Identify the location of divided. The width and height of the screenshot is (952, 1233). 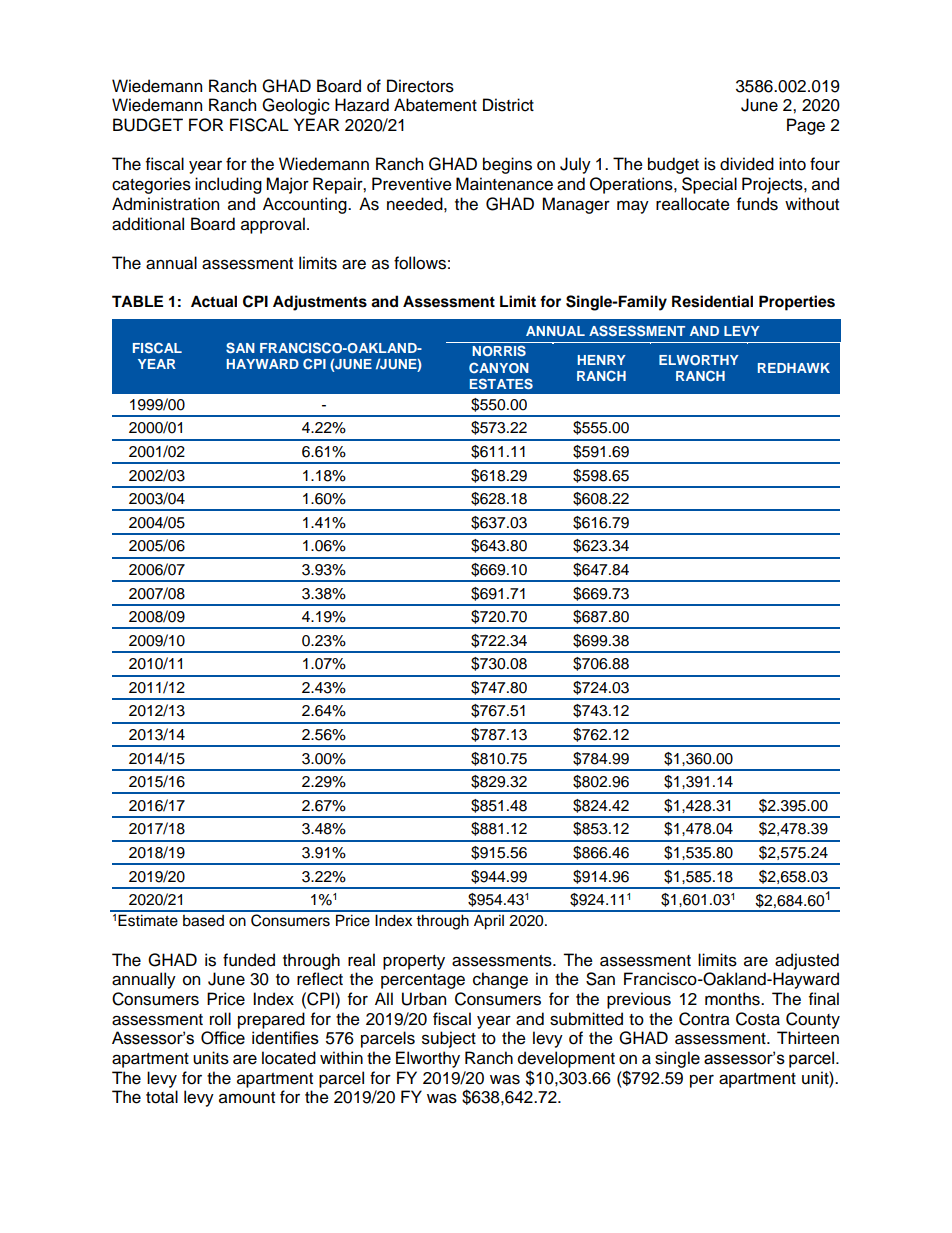
(747, 164).
